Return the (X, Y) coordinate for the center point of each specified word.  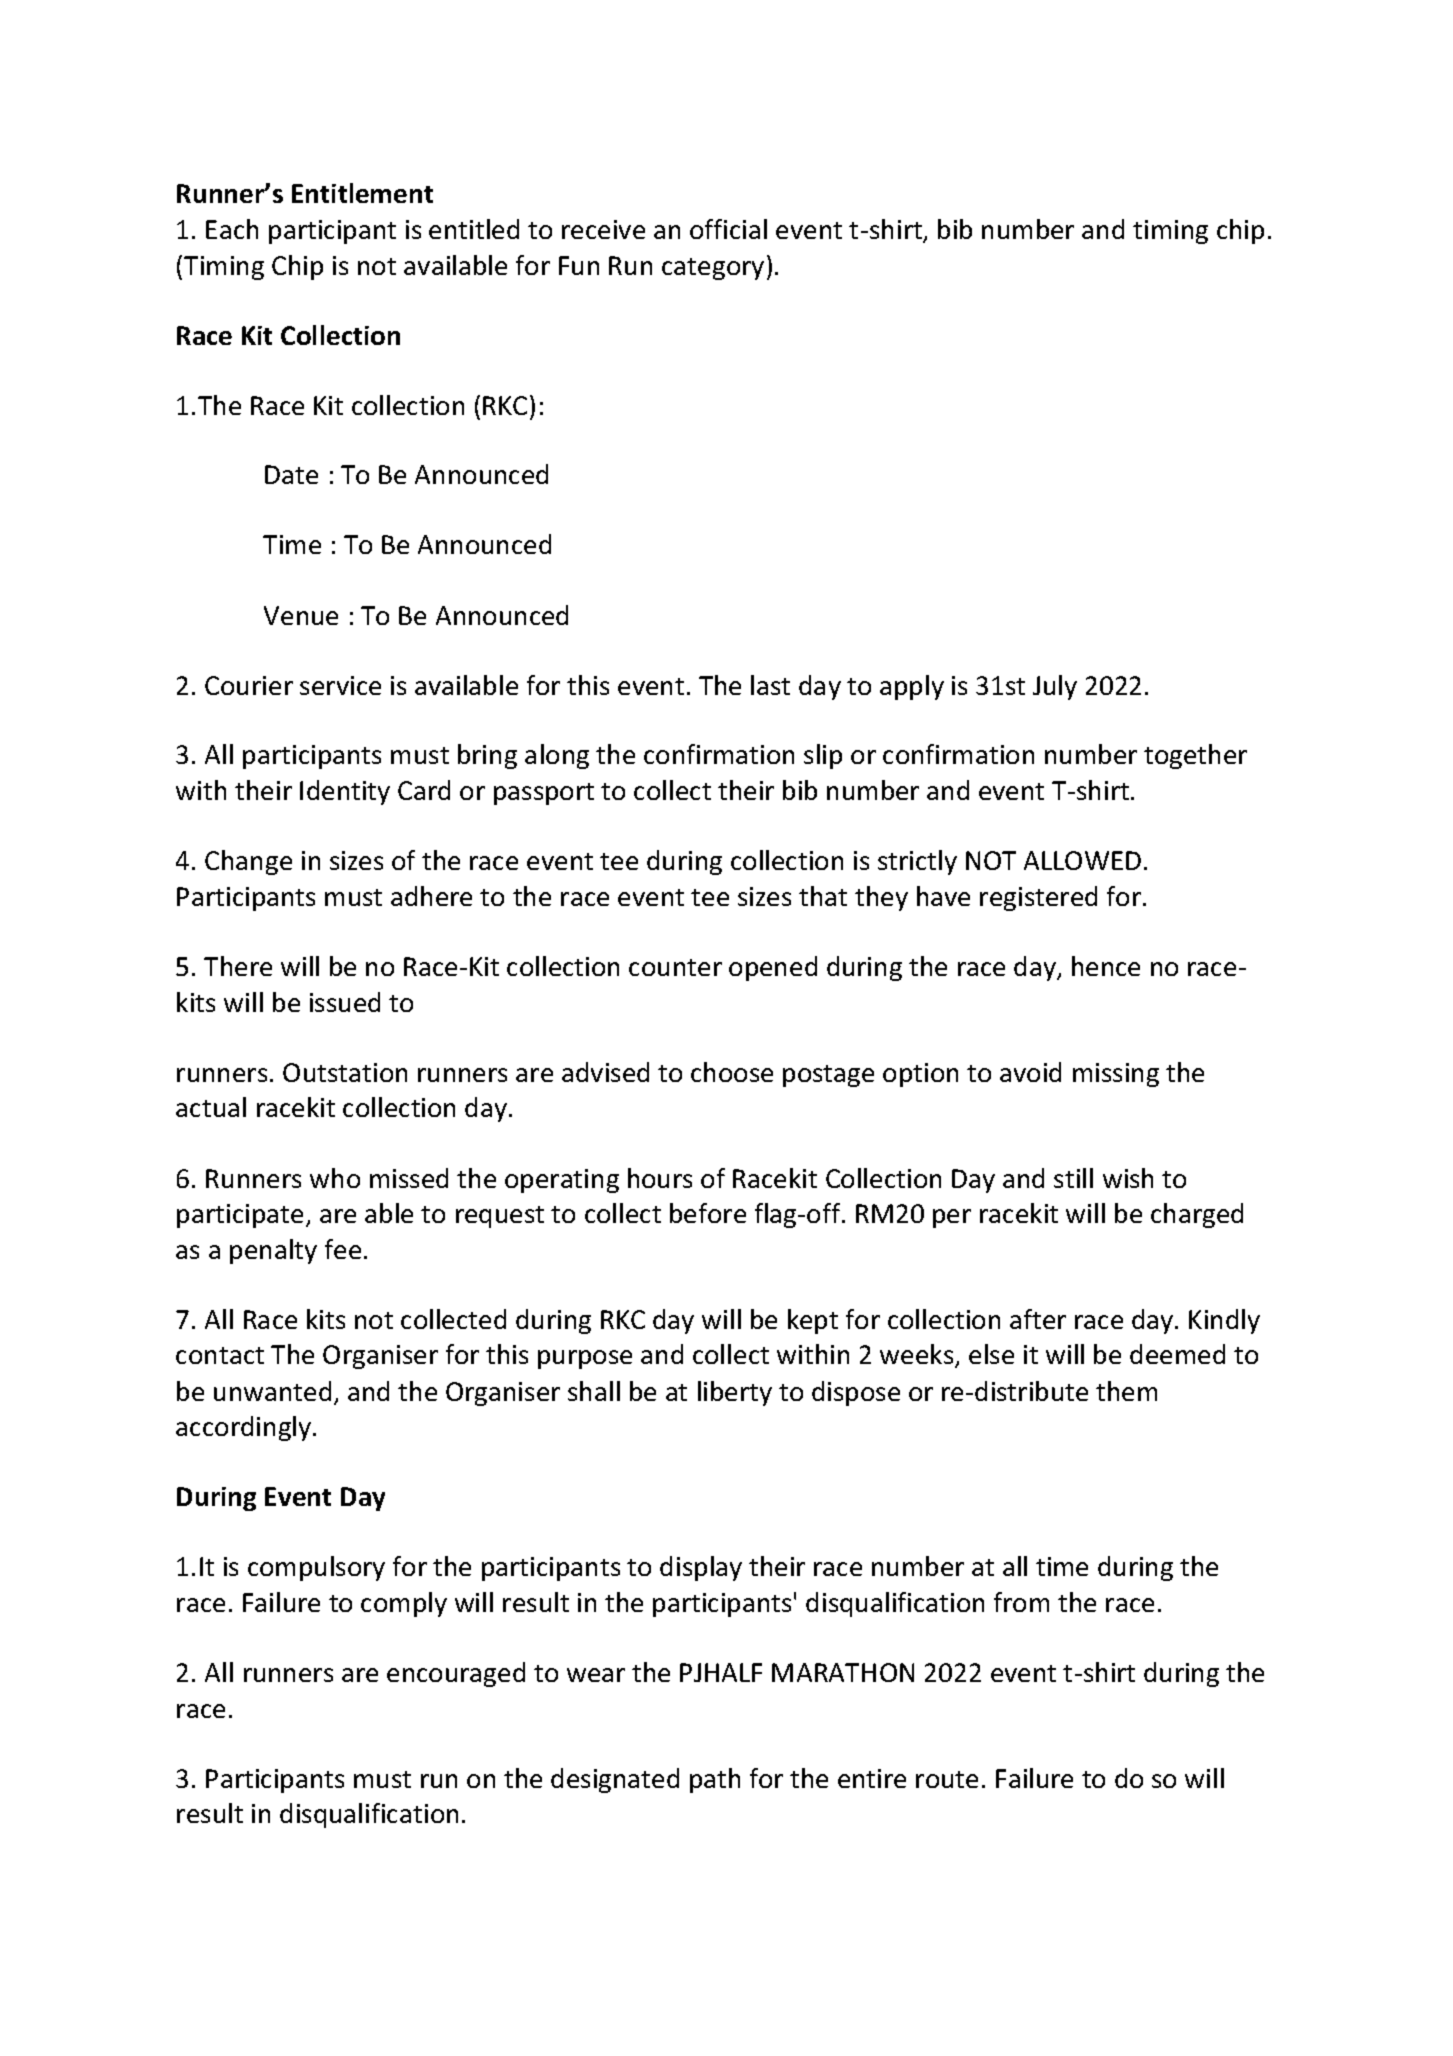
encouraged (456, 1674)
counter (675, 967)
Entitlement (362, 193)
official (728, 229)
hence (1106, 966)
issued (345, 1002)
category (713, 269)
